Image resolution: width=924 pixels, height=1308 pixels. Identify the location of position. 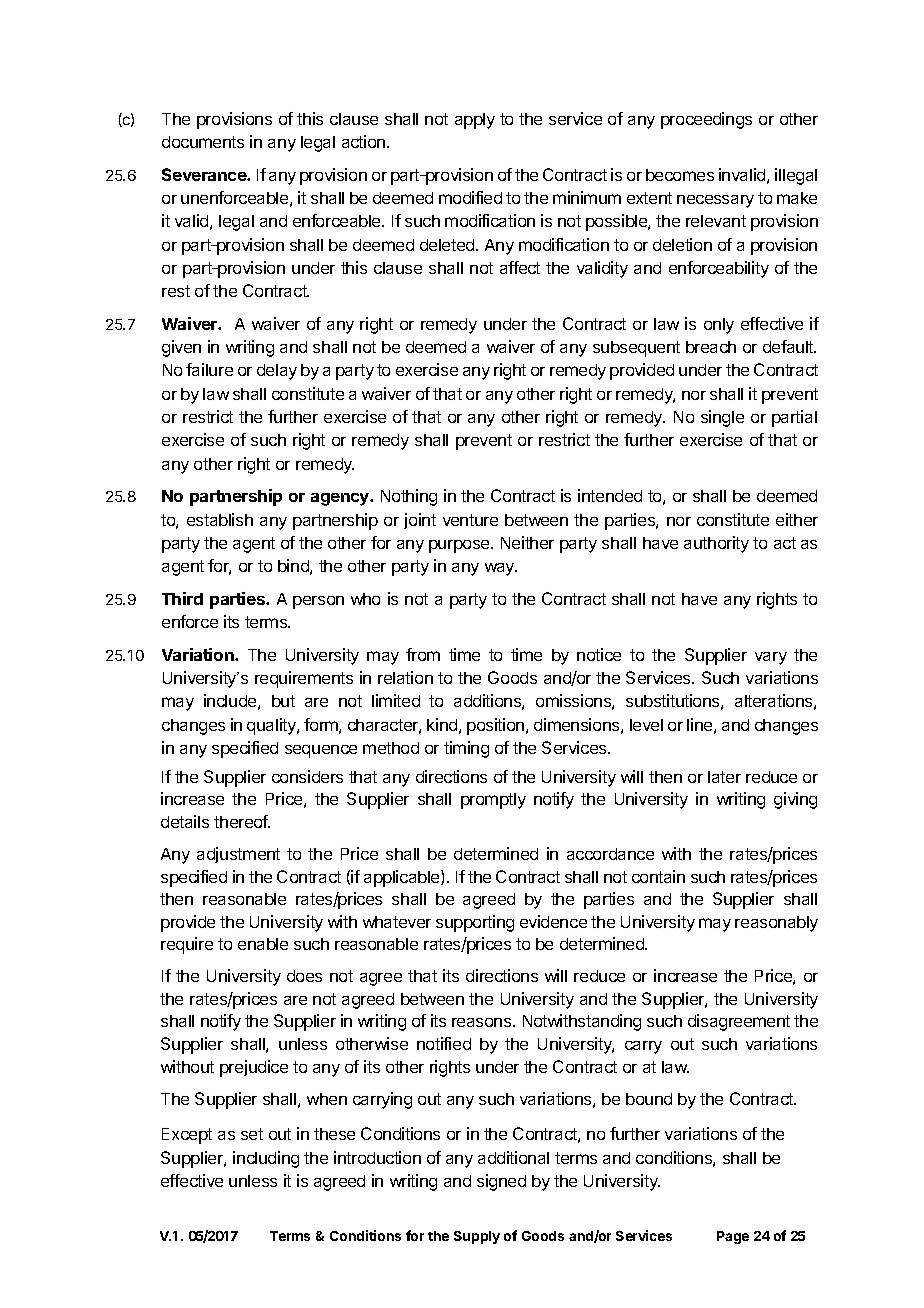
(497, 726).
